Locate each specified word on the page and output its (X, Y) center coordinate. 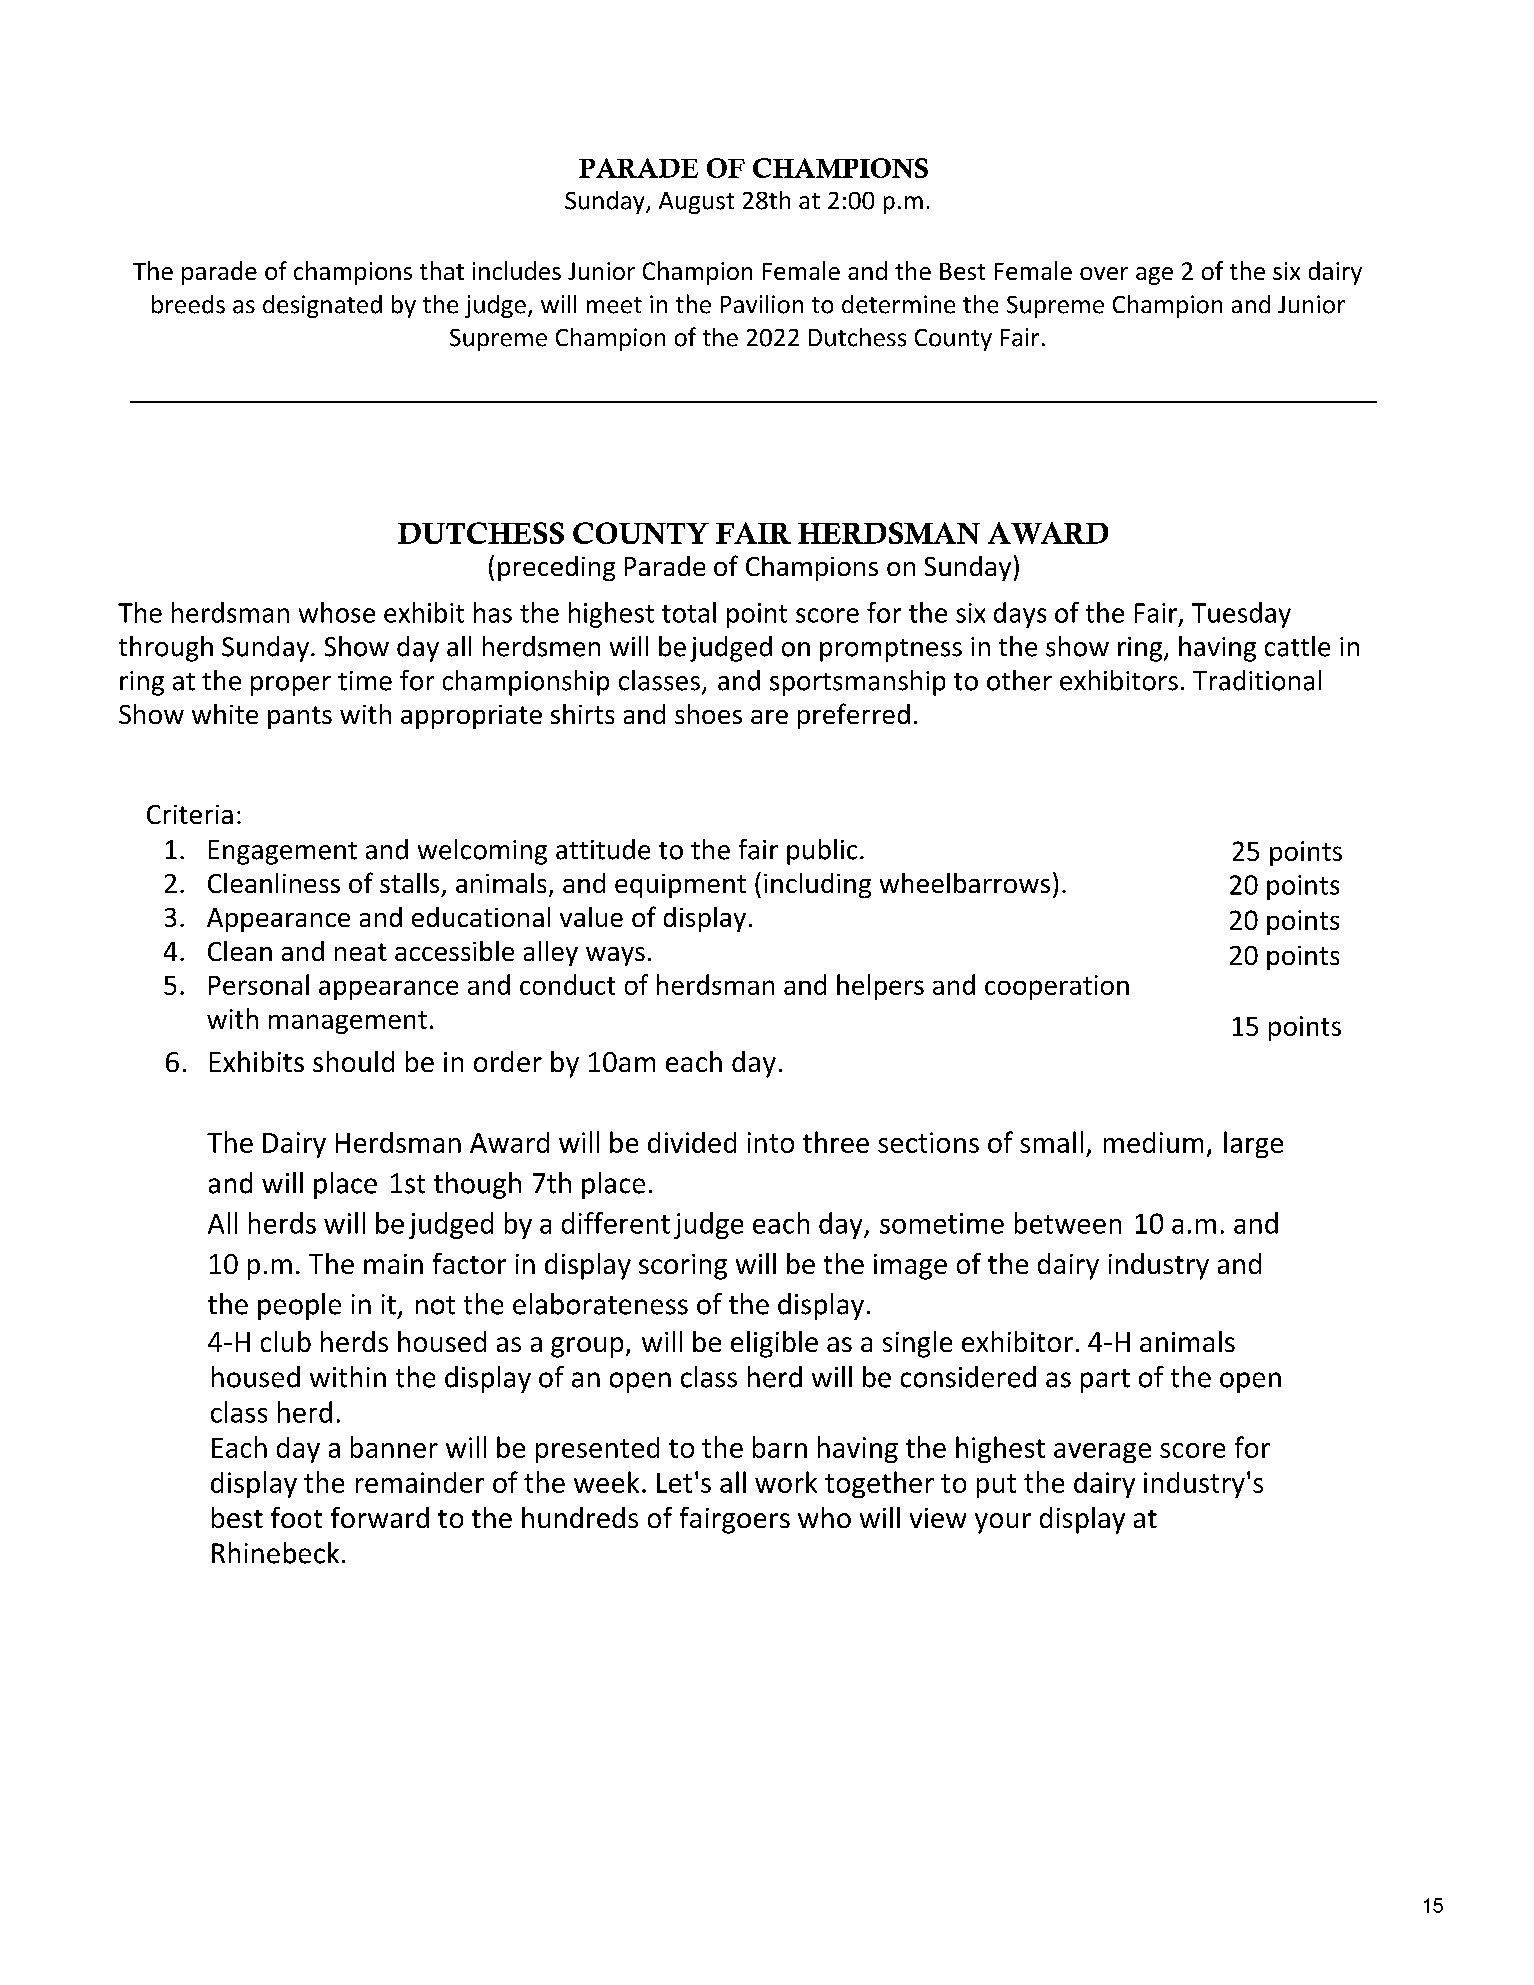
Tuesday (1241, 615)
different (616, 1223)
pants (300, 717)
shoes (708, 714)
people (299, 1306)
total (689, 612)
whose (337, 612)
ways (615, 956)
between (1068, 1223)
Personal (259, 984)
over (1104, 273)
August (696, 203)
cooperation (1057, 987)
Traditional (1257, 680)
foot (296, 1517)
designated (322, 306)
